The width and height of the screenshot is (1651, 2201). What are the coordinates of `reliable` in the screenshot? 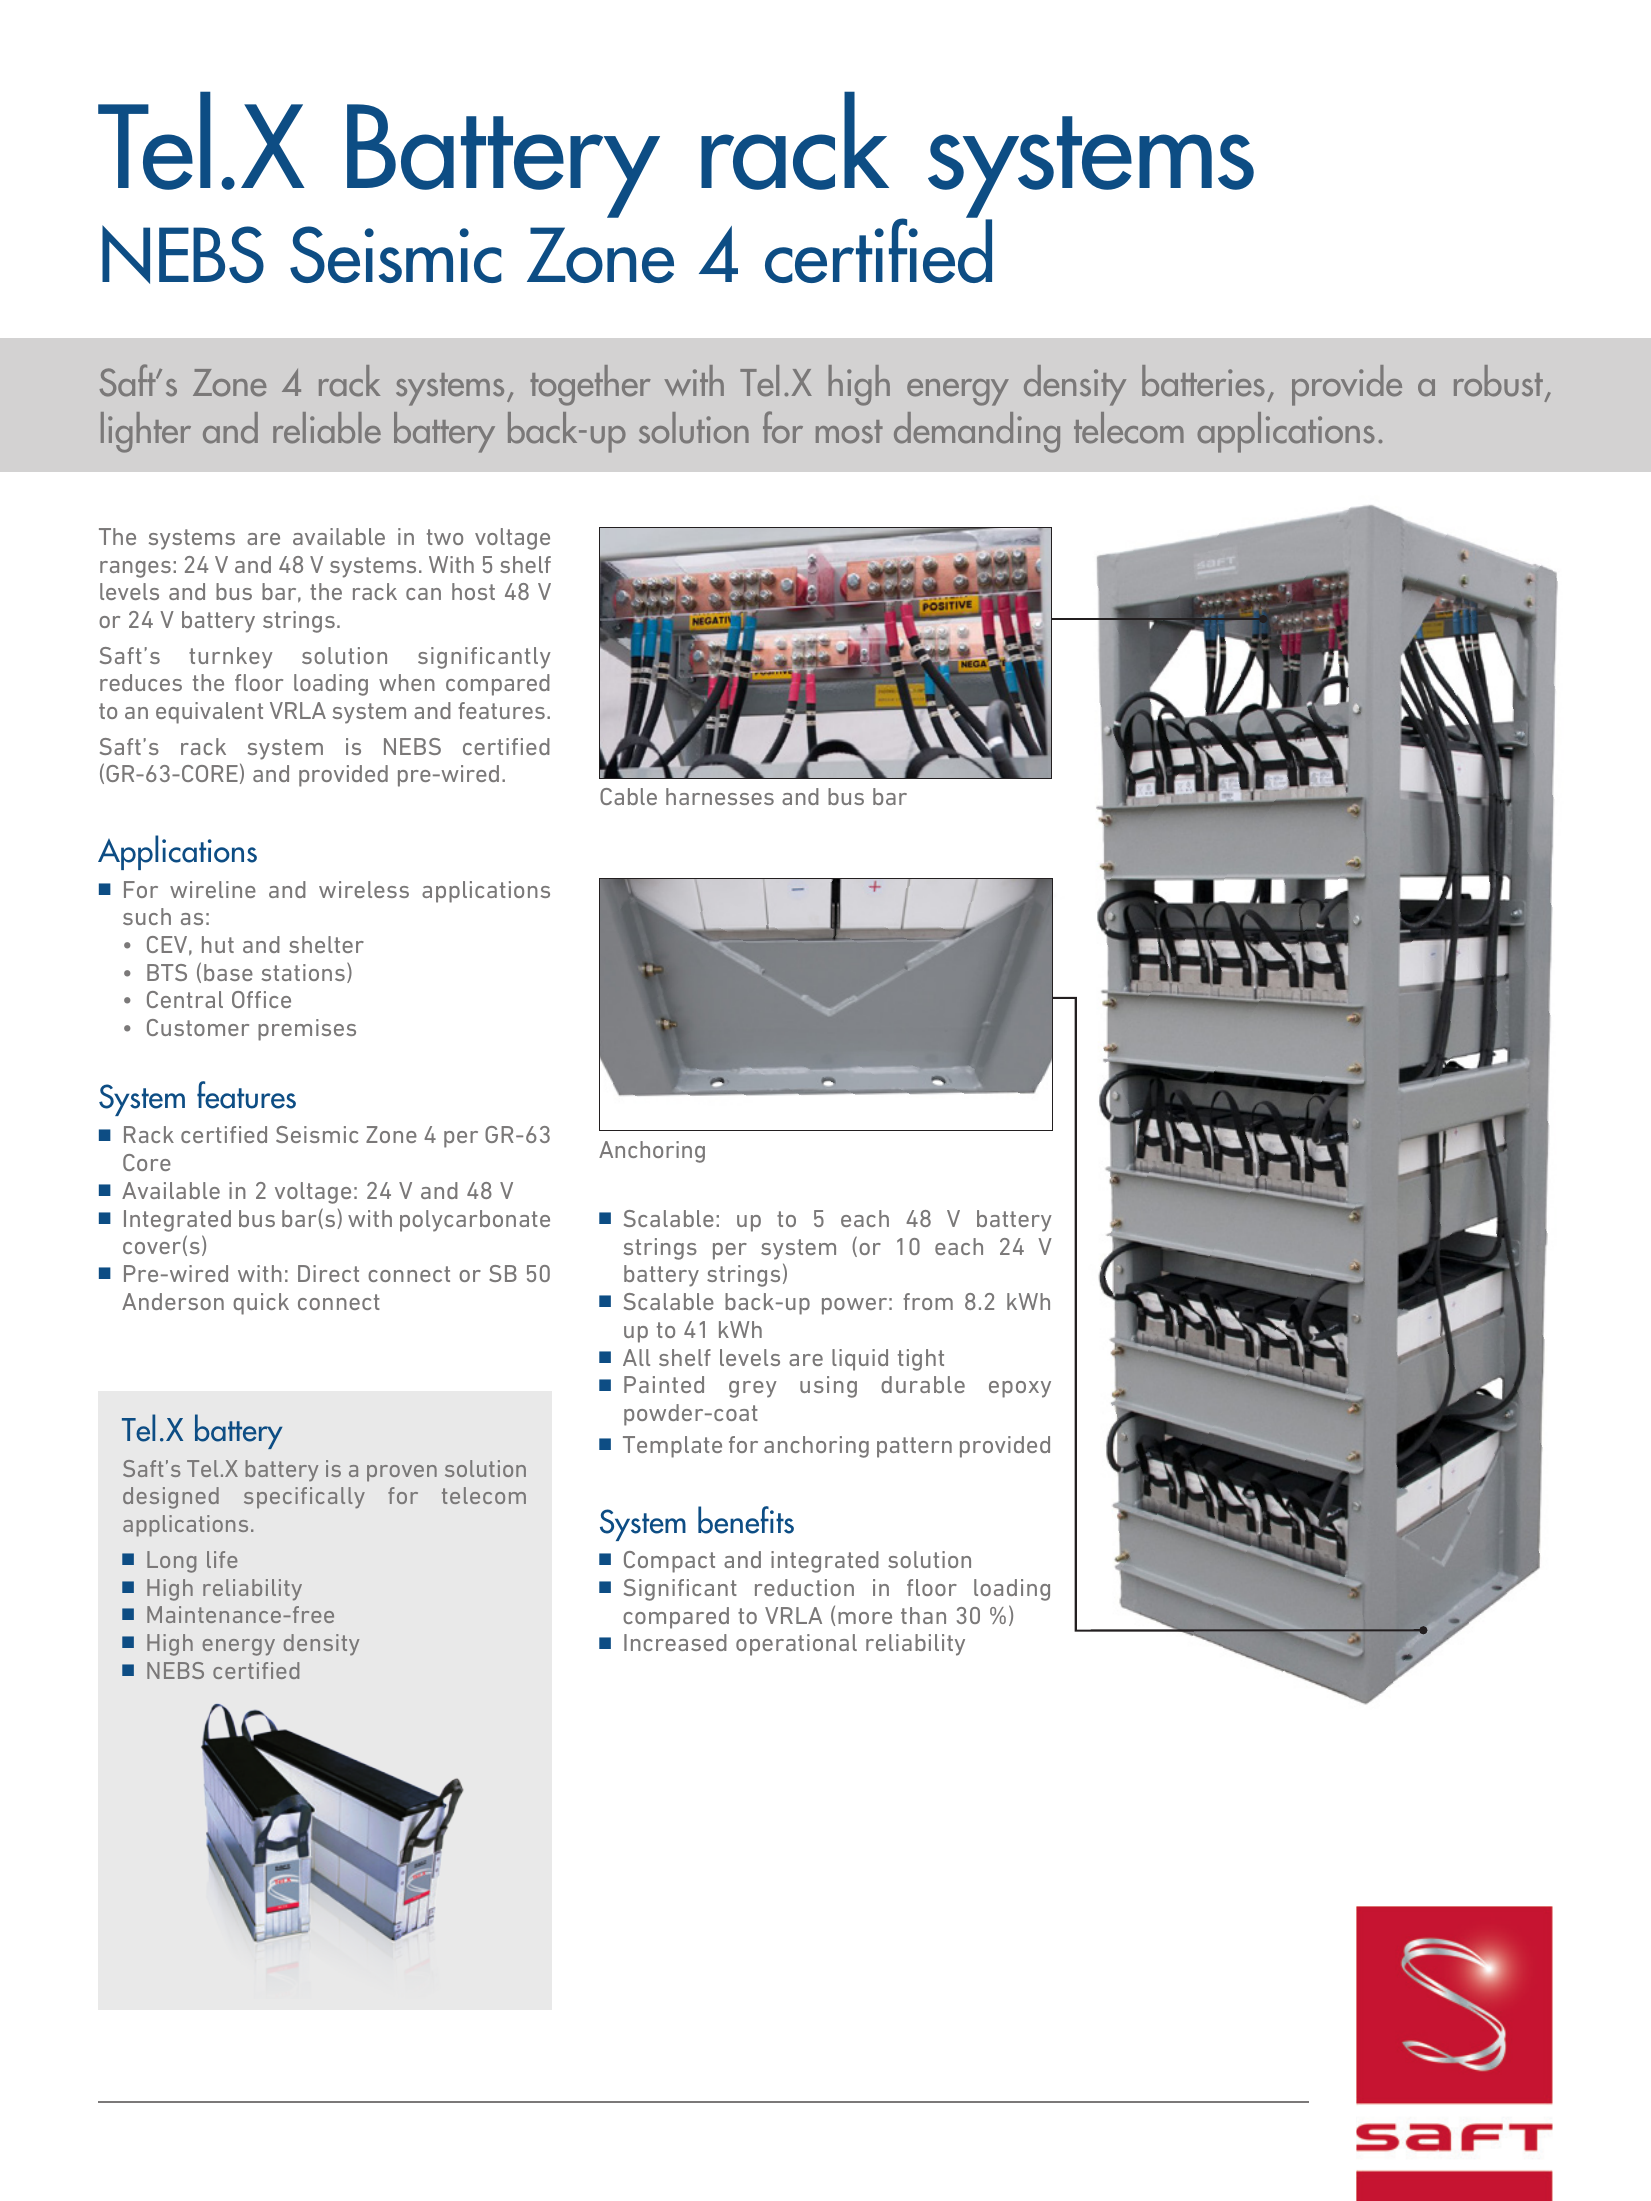 It's located at (327, 428).
